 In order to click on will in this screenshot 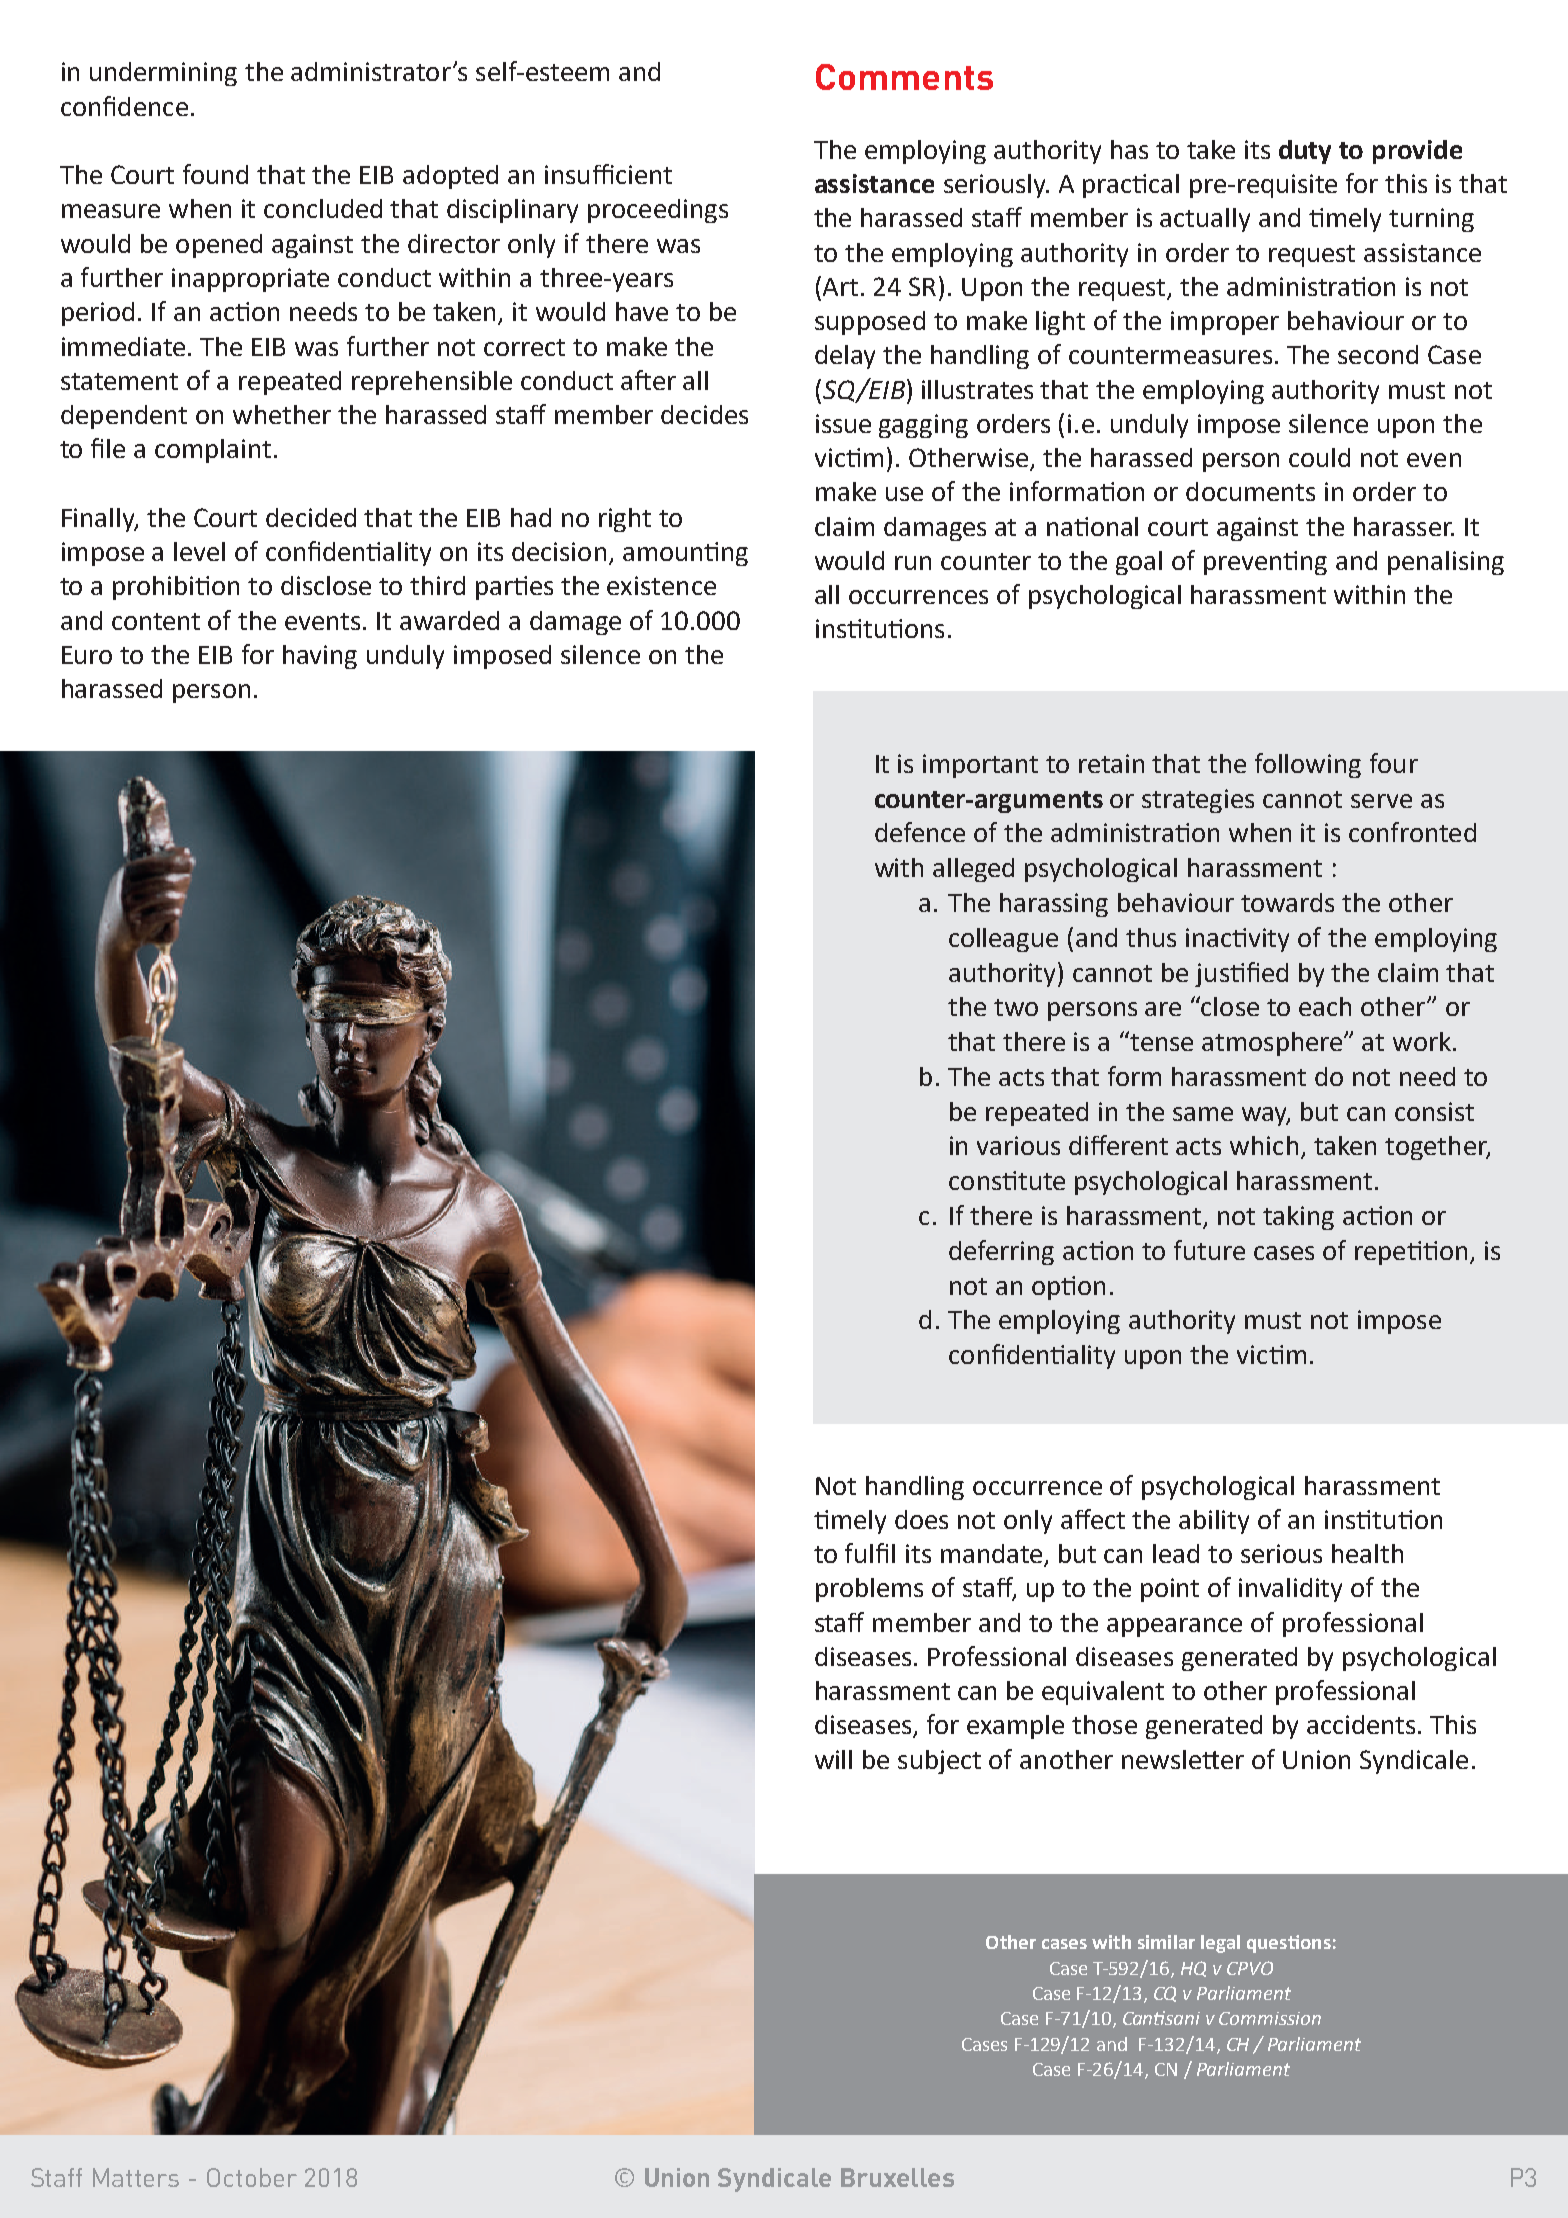, I will do `click(833, 1759)`.
